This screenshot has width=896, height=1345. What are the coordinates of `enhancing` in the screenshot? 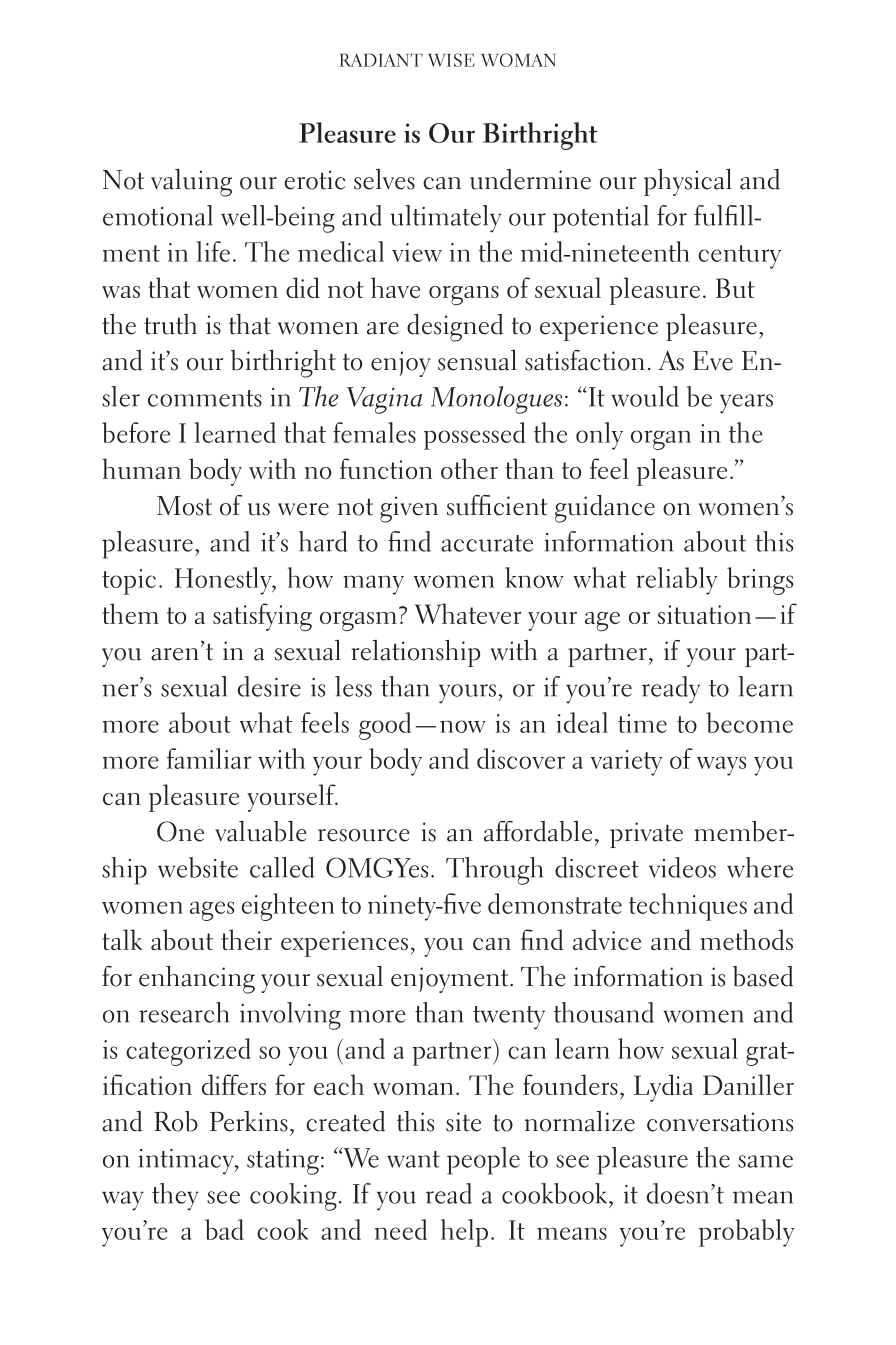 It's located at (197, 980).
